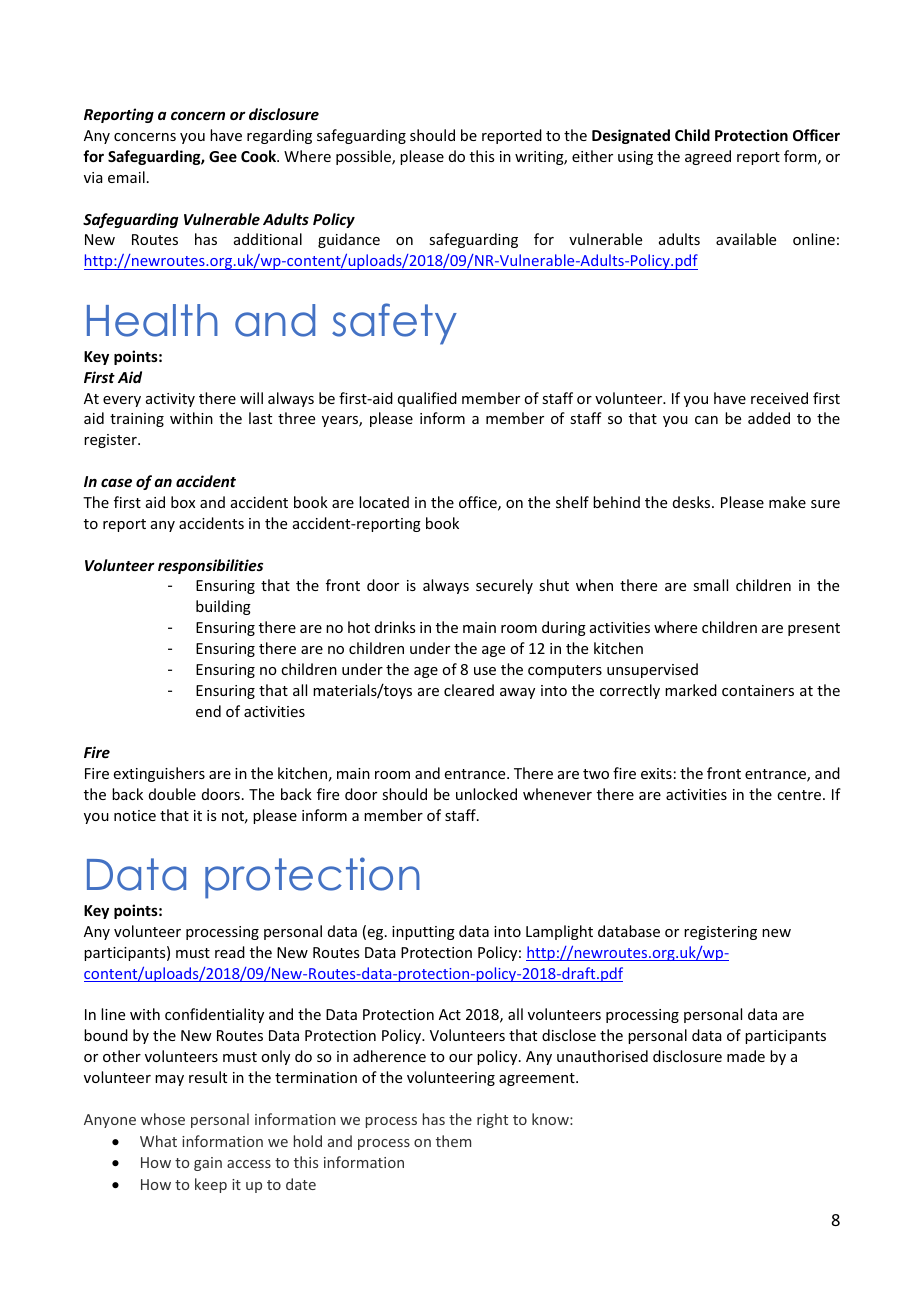 The image size is (924, 1308). I want to click on centre, so click(800, 795).
